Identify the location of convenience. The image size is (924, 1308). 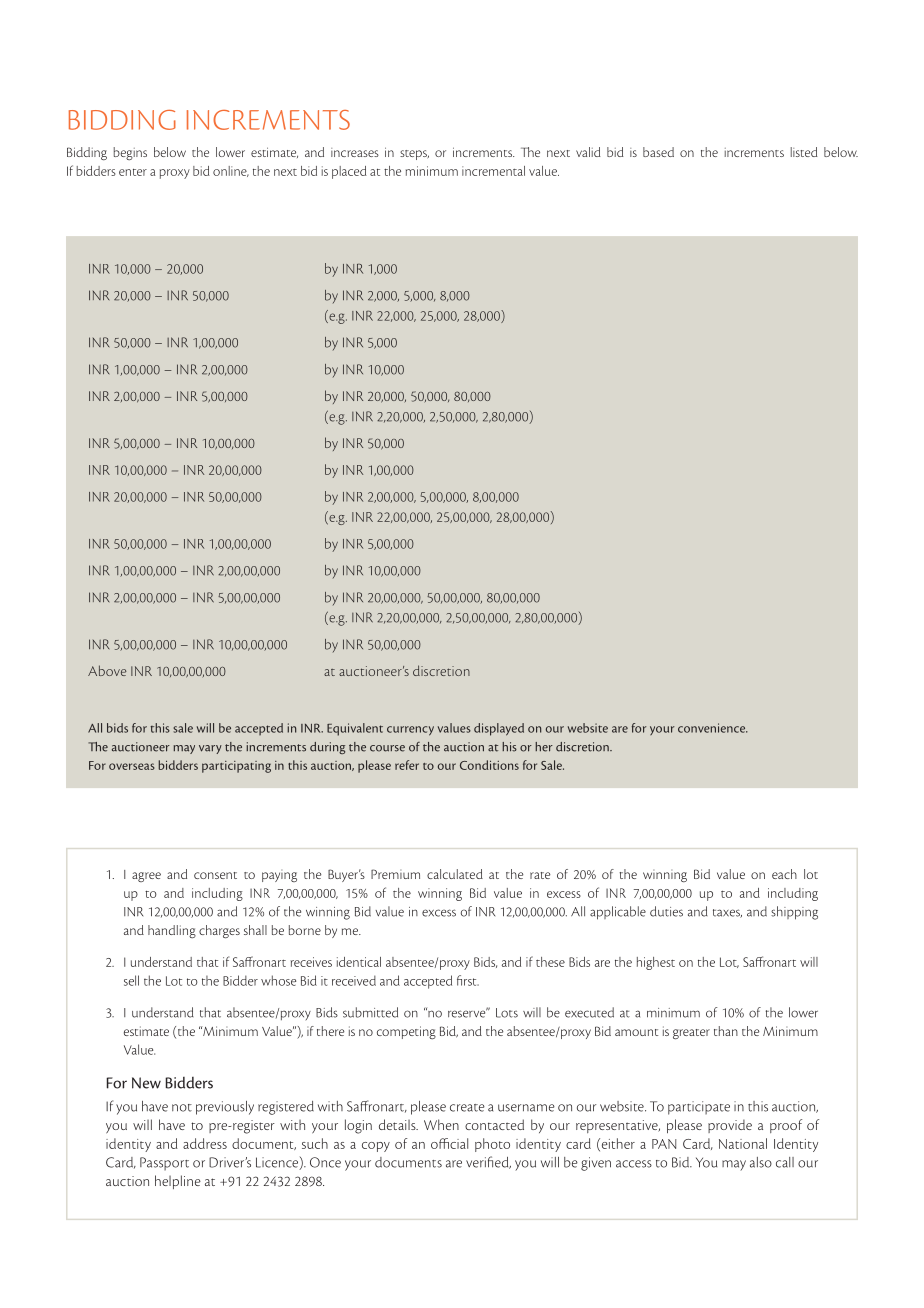
(713, 728).
